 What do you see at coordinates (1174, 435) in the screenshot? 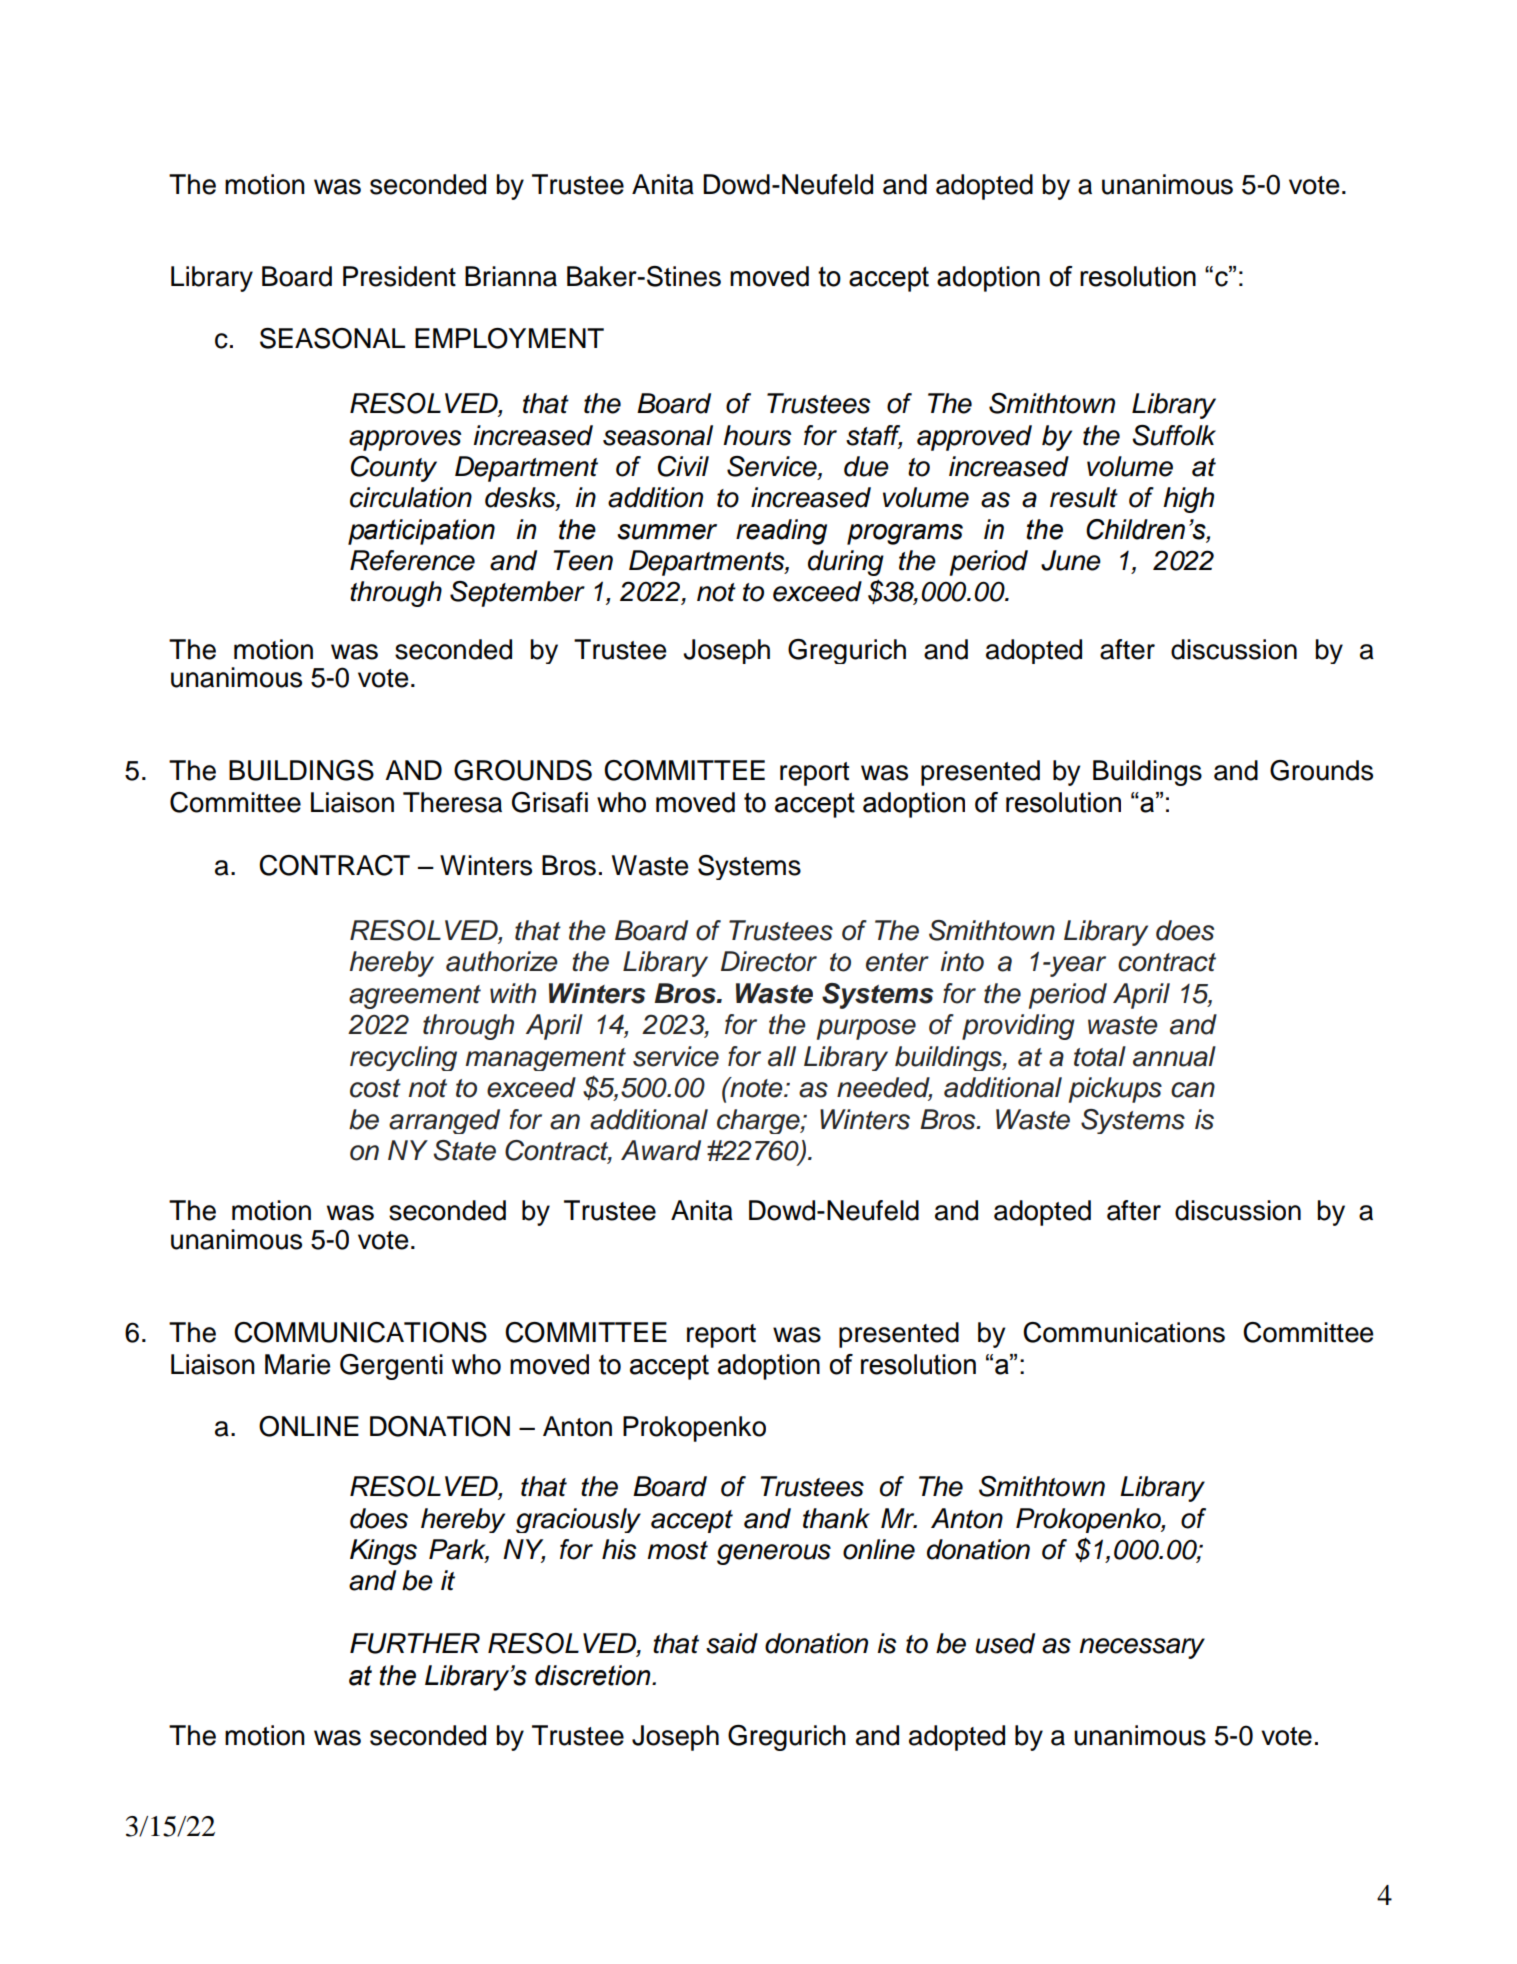
I see `Suffolk` at bounding box center [1174, 435].
